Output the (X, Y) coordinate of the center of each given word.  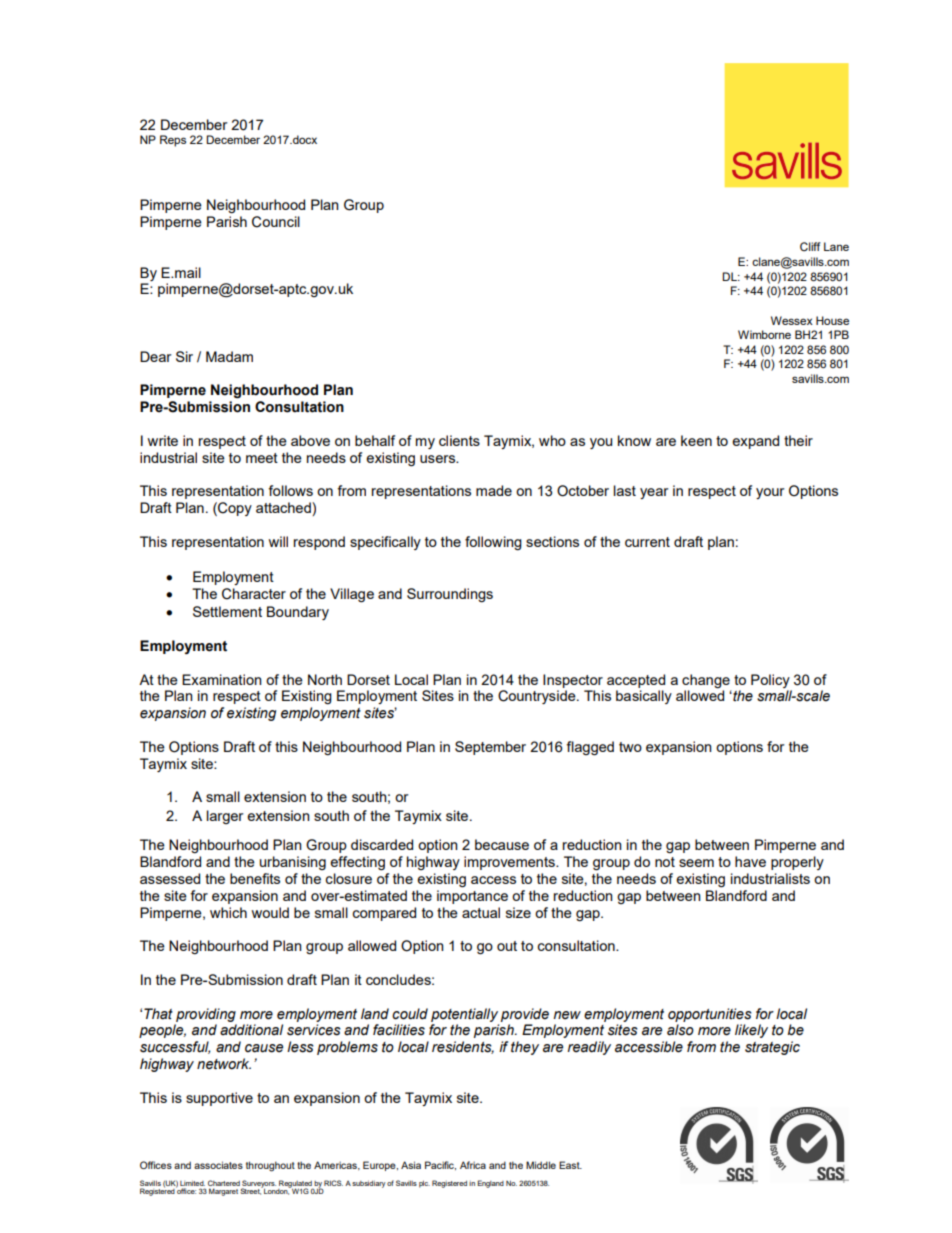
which (228, 912)
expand (755, 442)
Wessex (792, 320)
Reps (173, 141)
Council (276, 222)
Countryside (538, 697)
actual (481, 912)
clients (459, 440)
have (750, 861)
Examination (222, 679)
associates (218, 1165)
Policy (770, 681)
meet (262, 458)
